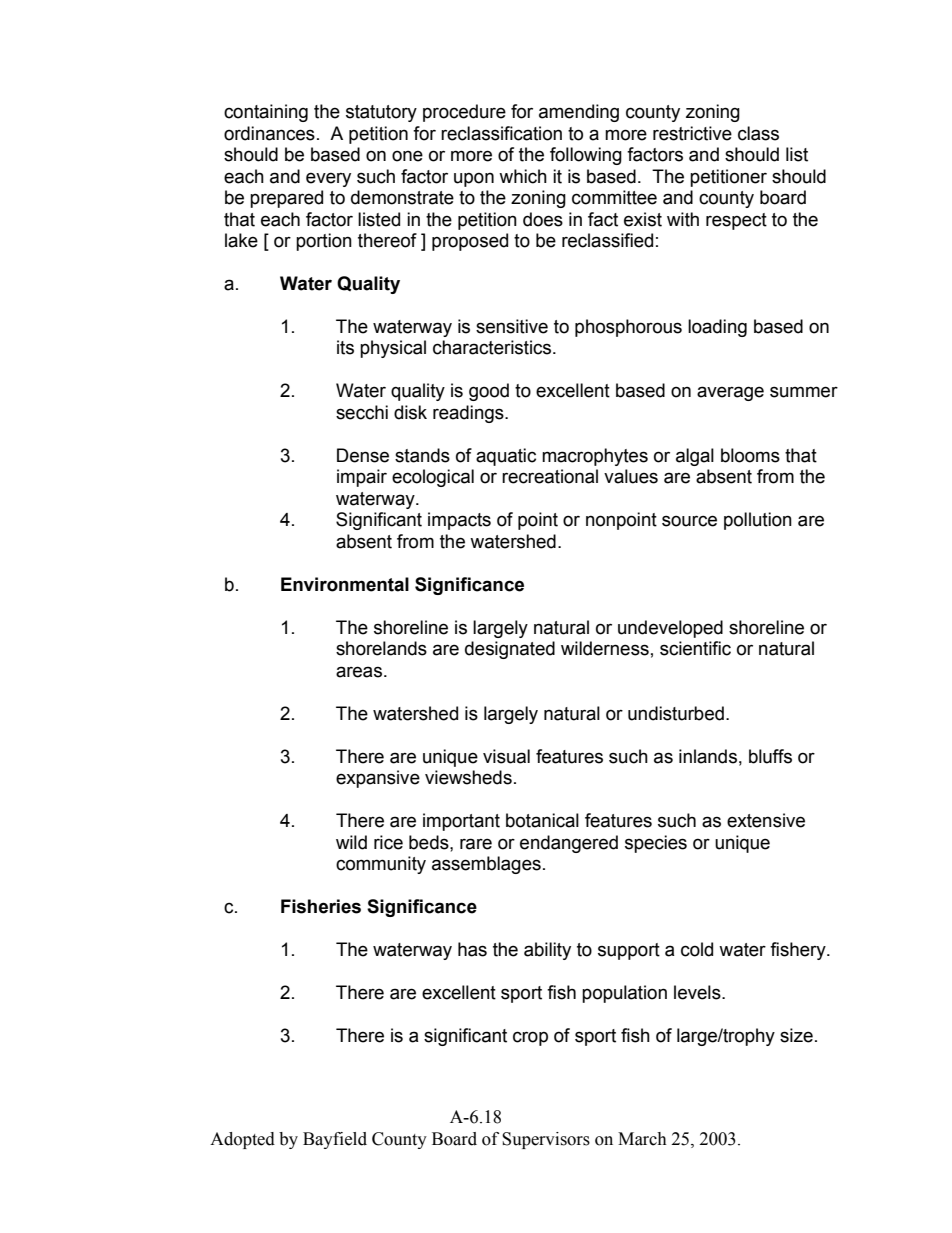  Describe the element at coordinates (510, 650) in the page. I see `designated` at that location.
